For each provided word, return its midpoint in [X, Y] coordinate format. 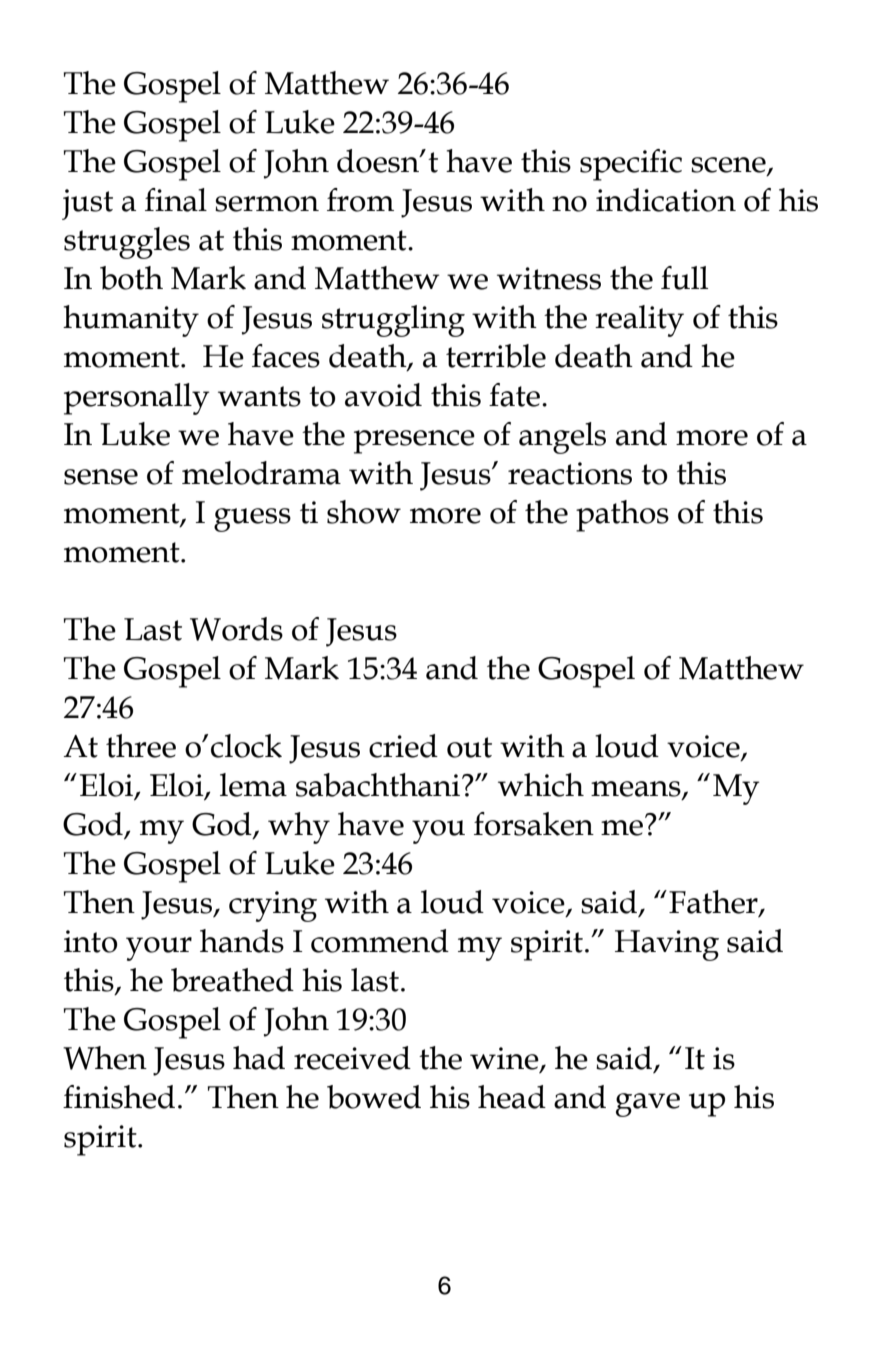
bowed [374, 1097]
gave [648, 1105]
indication [666, 200]
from [360, 200]
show [364, 512]
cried [403, 746]
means [637, 790]
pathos [622, 516]
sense [101, 477]
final [176, 200]
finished [119, 1097]
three [141, 746]
